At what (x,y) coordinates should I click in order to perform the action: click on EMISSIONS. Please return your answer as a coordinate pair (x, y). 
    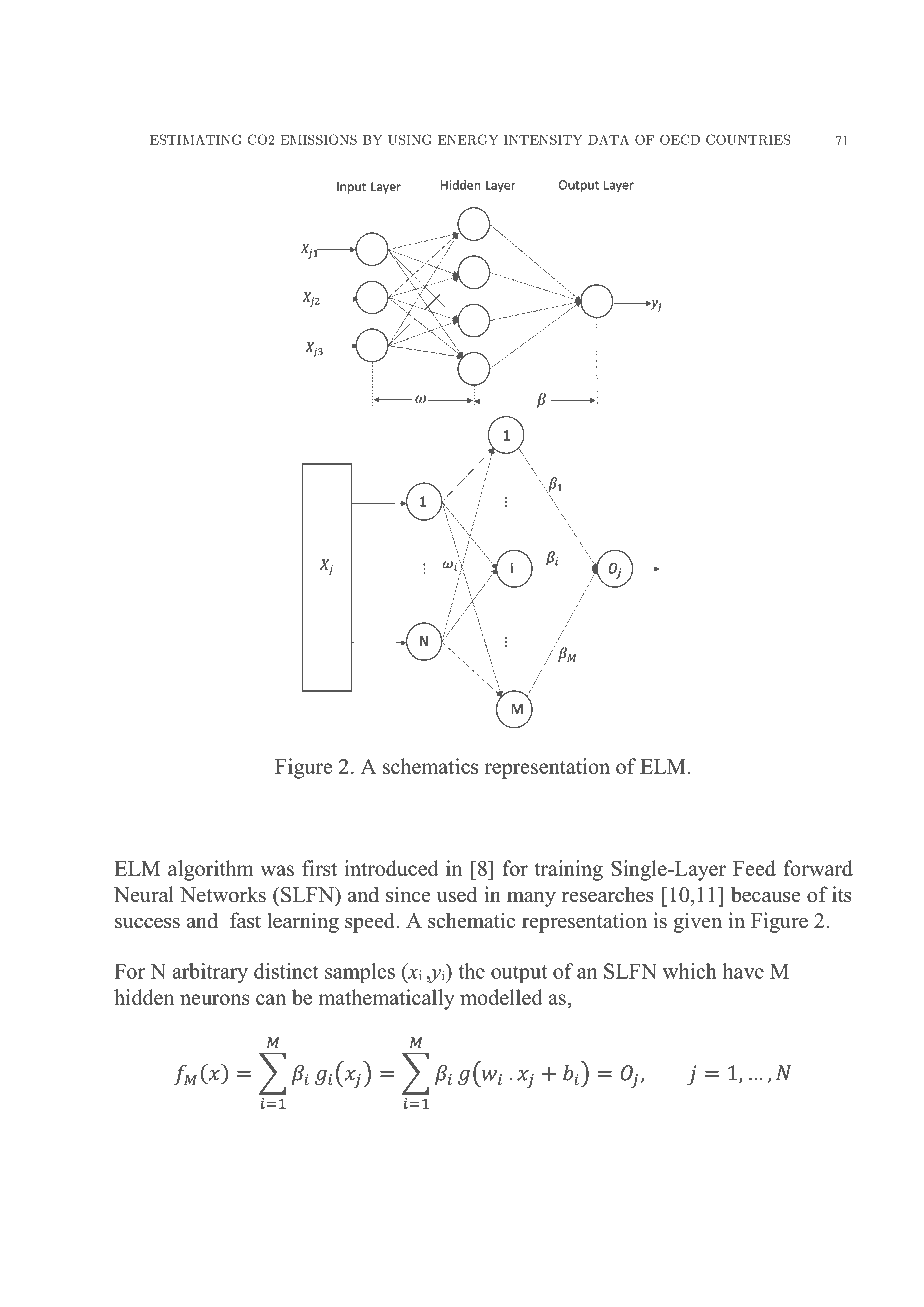
    Looking at the image, I should click on (318, 139).
